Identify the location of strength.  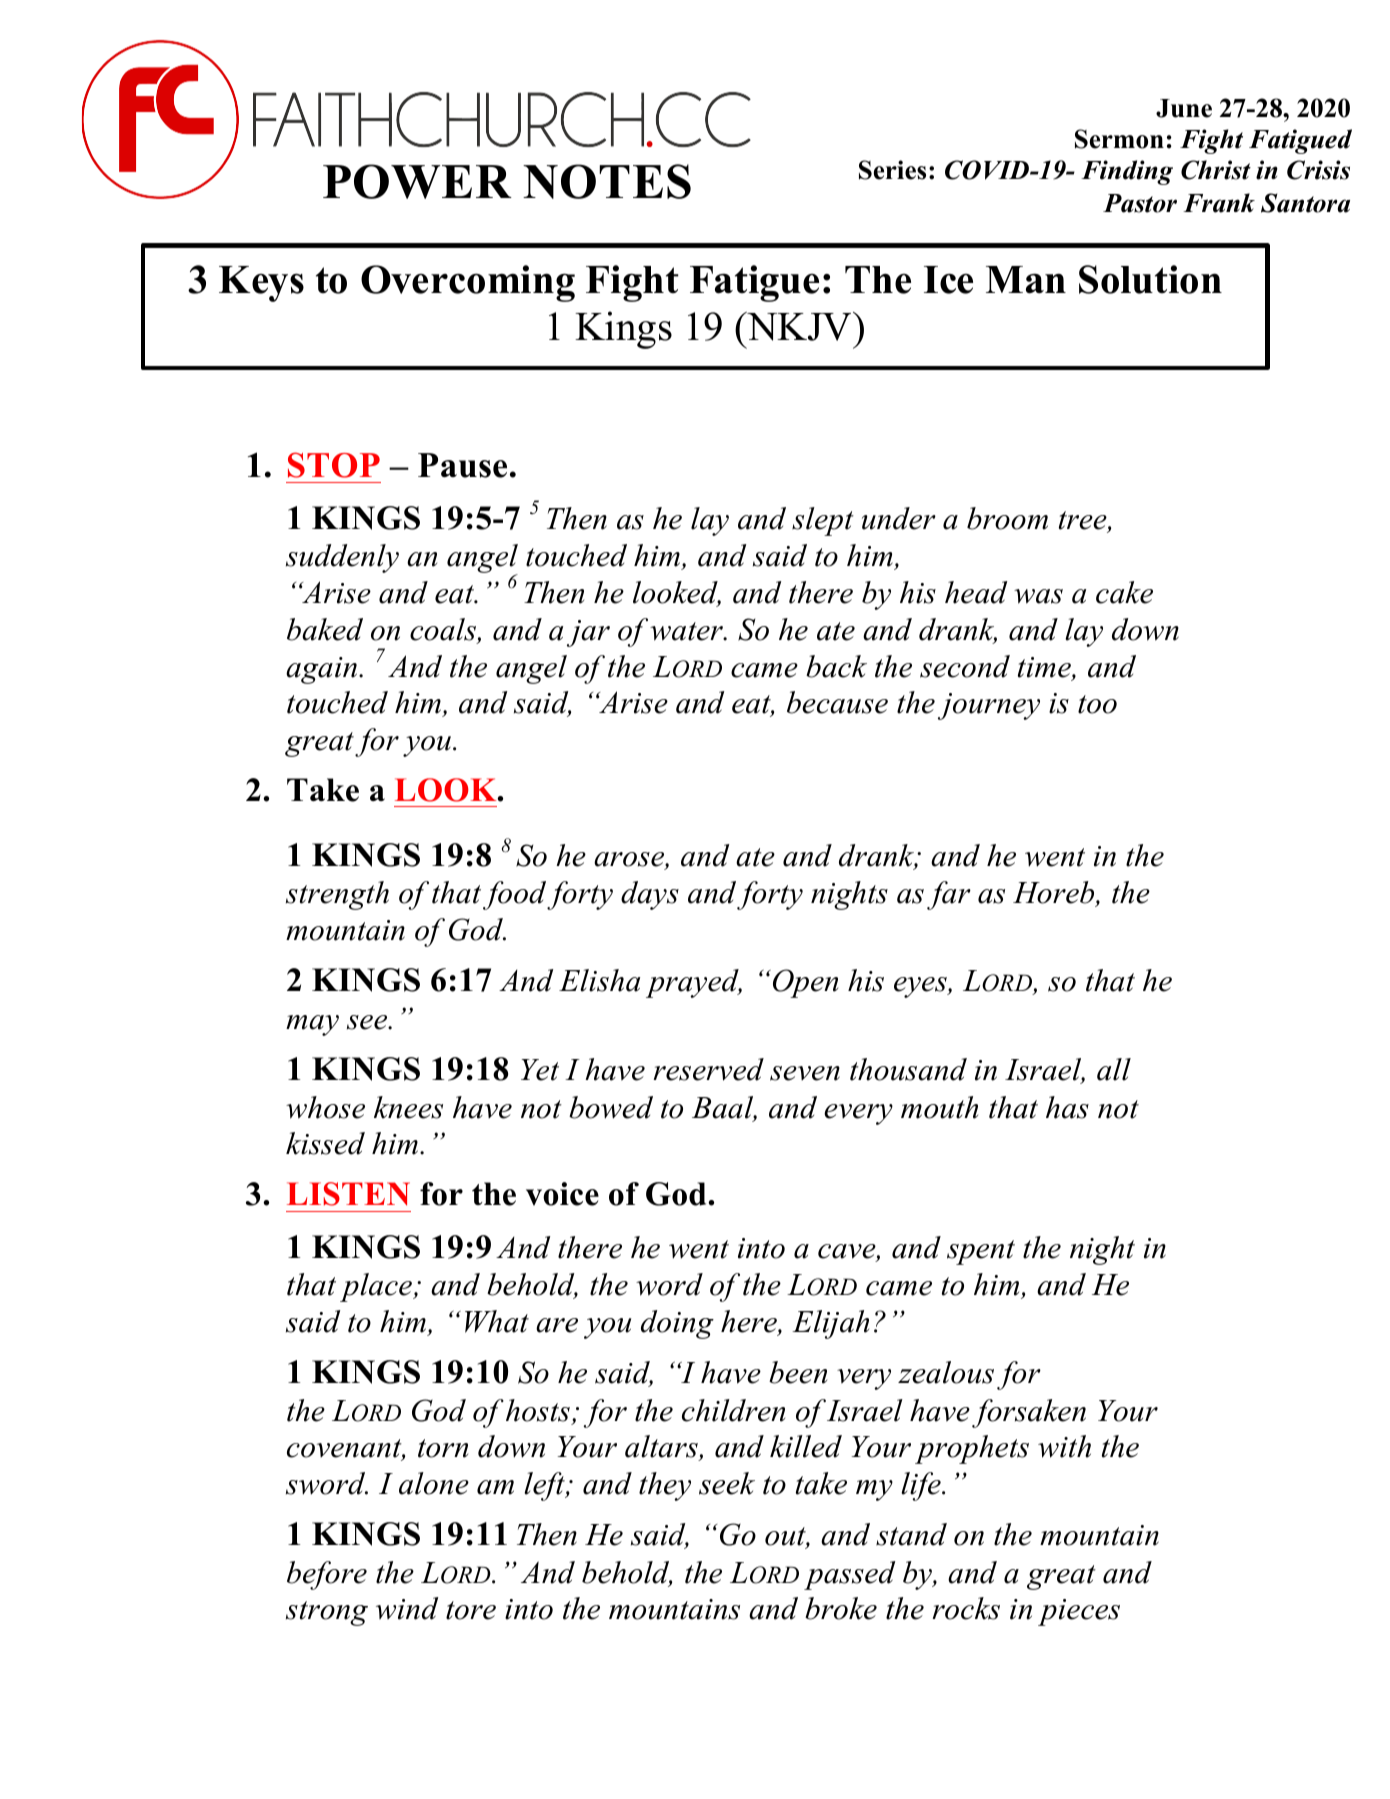
(337, 895).
